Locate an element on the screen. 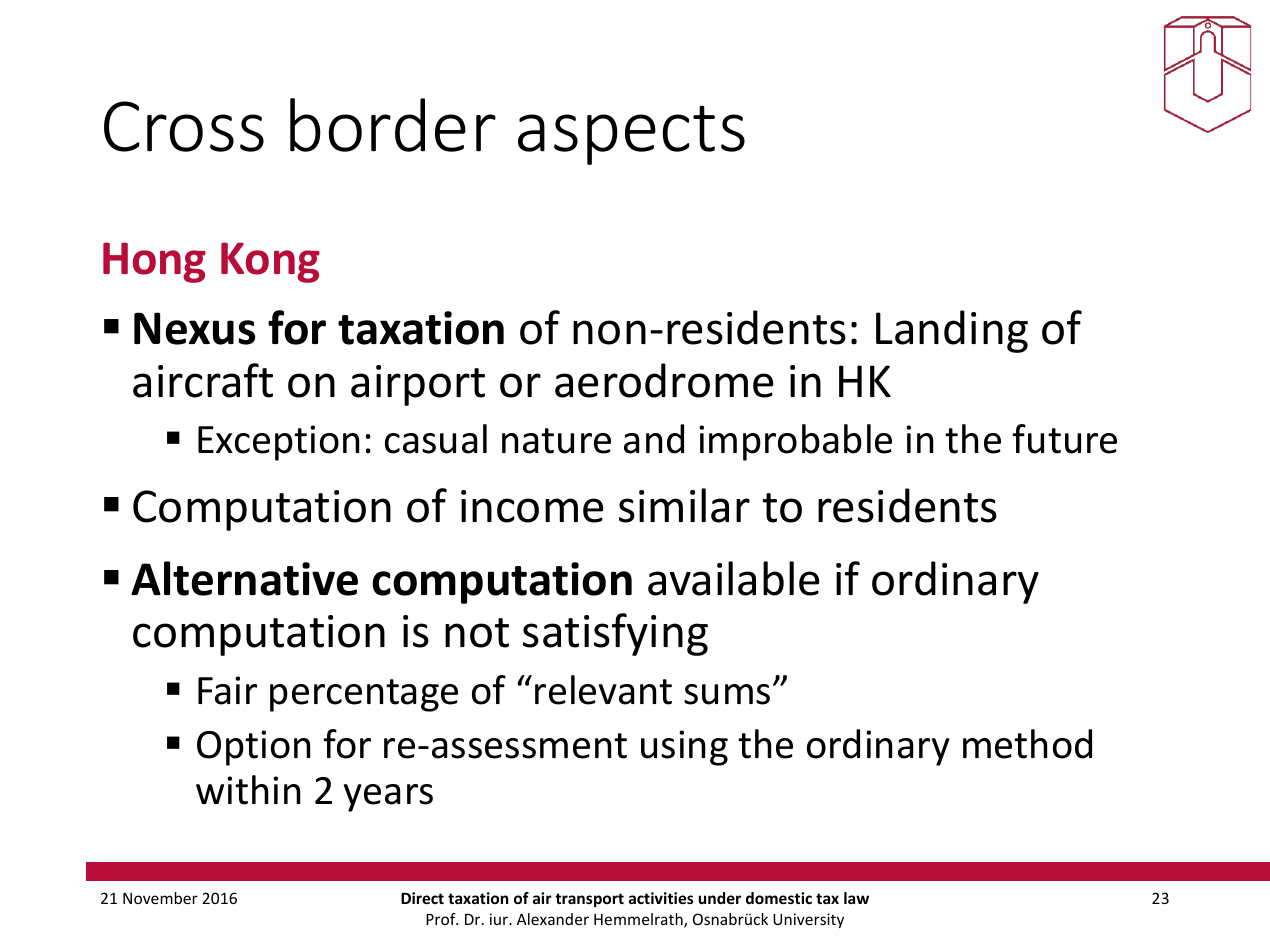  transport is located at coordinates (589, 900).
